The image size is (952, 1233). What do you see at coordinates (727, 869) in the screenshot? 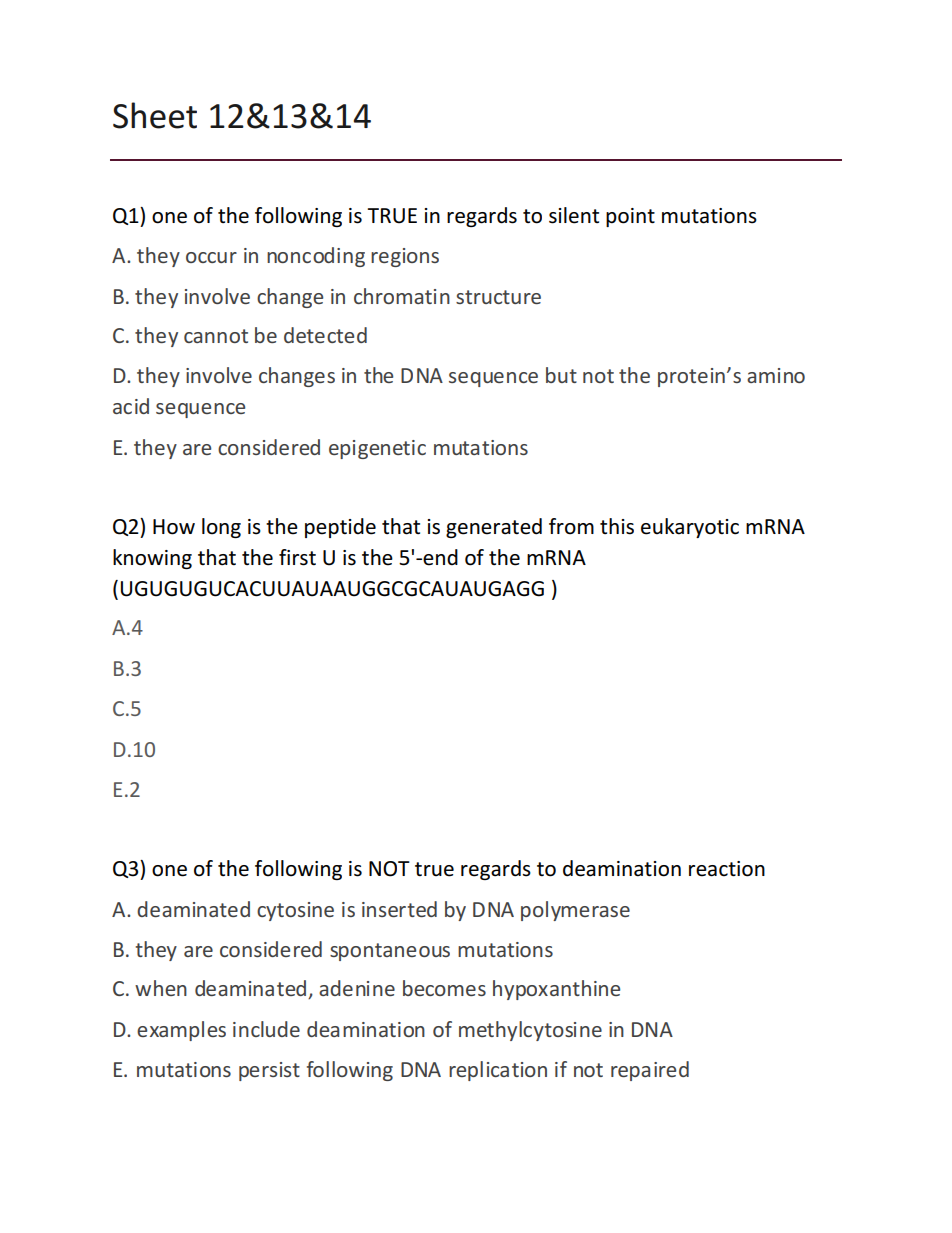
I see `reaction` at bounding box center [727, 869].
